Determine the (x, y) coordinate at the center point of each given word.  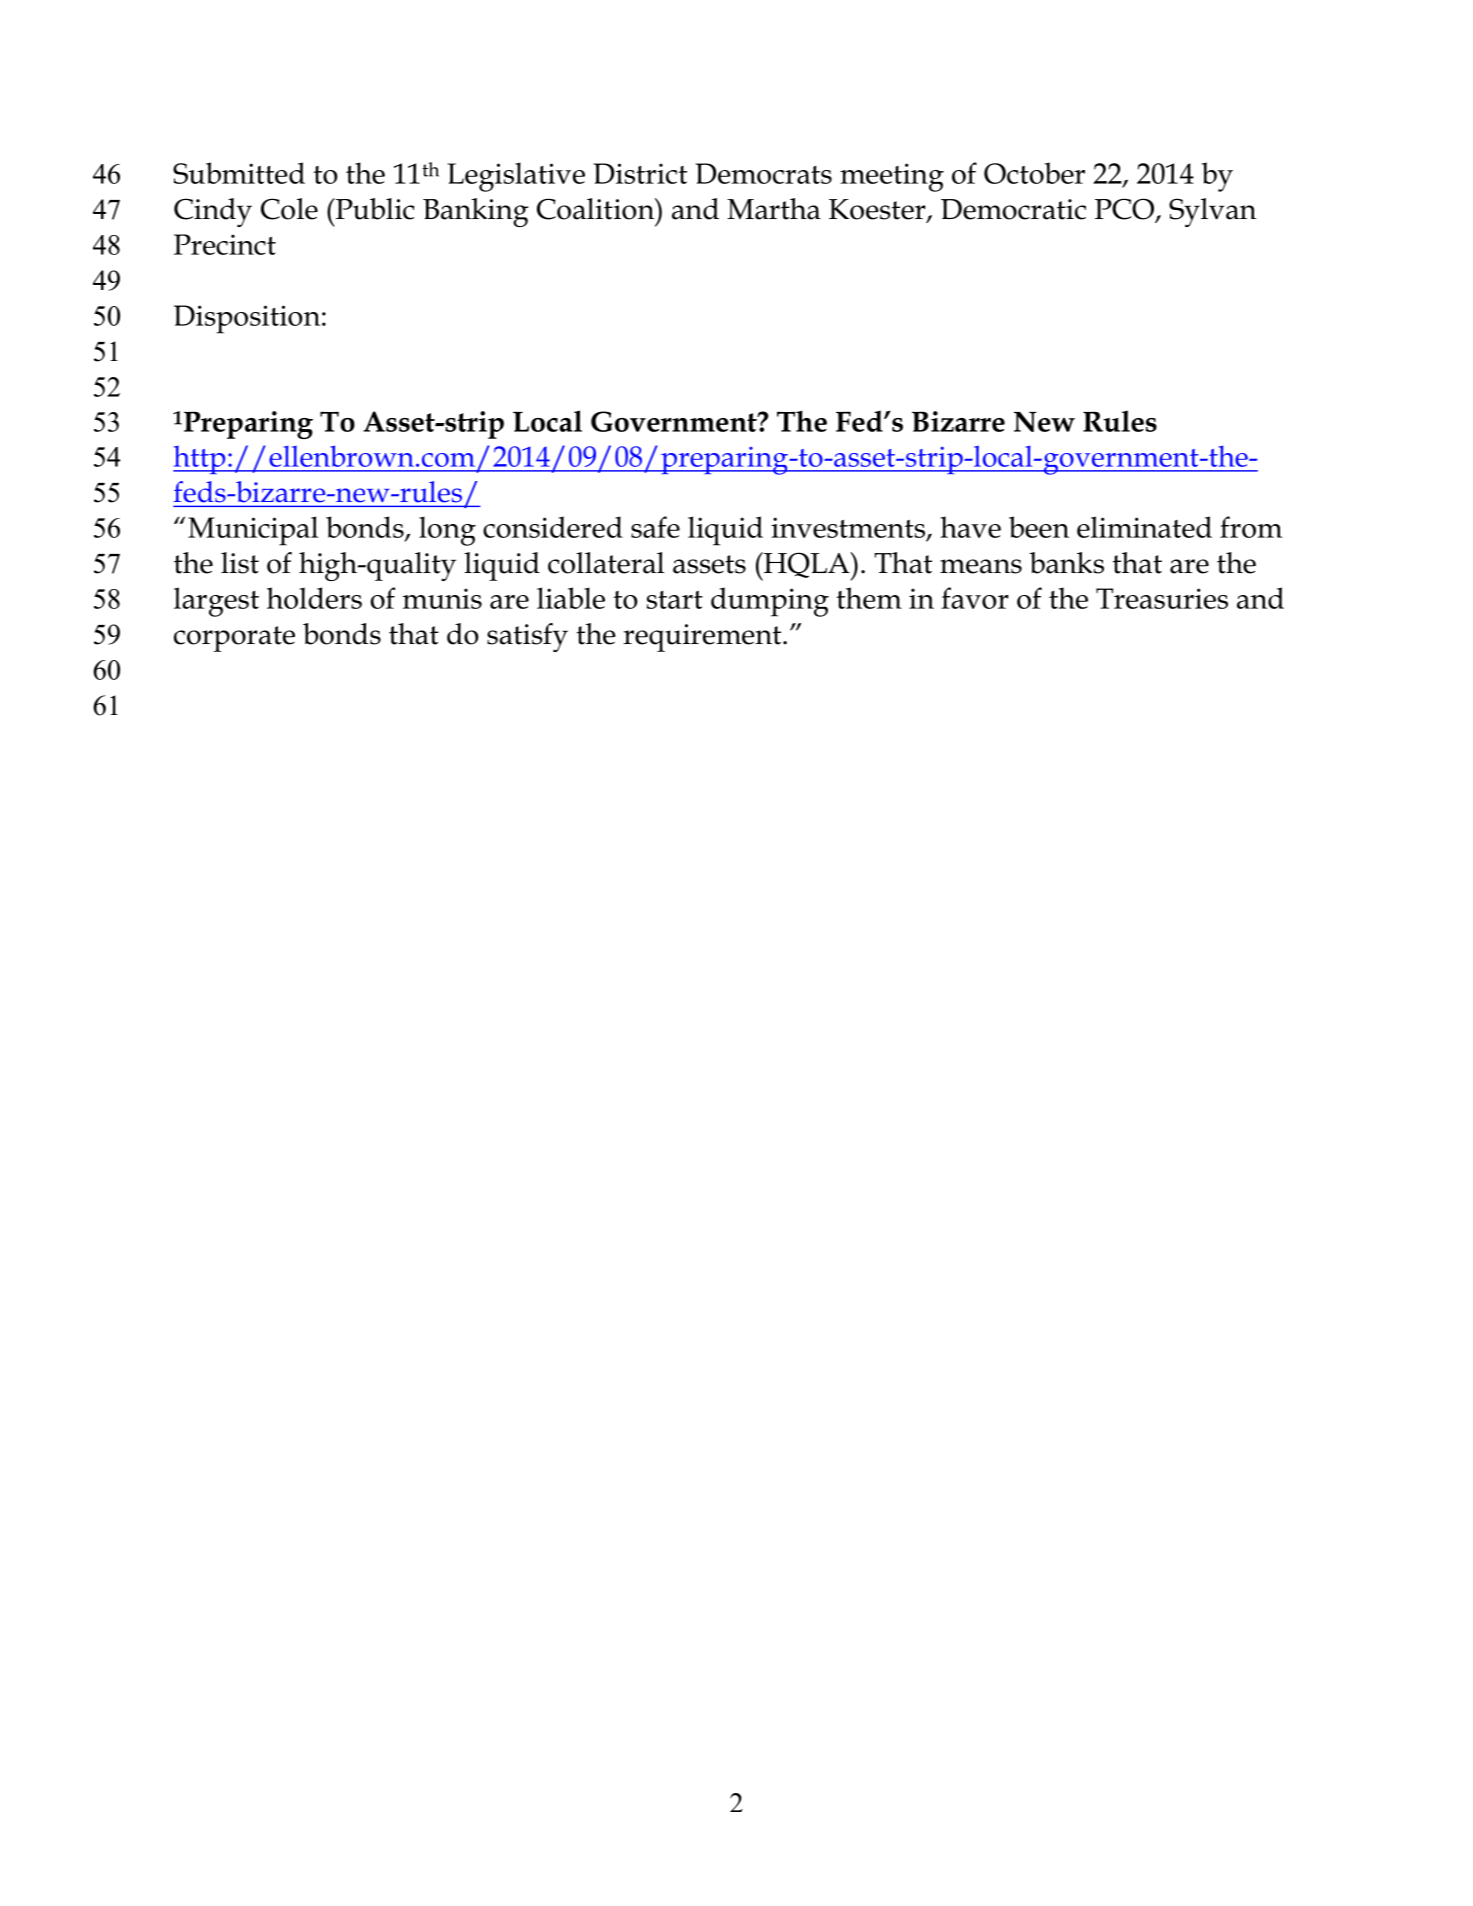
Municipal (253, 531)
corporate (234, 639)
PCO (1125, 210)
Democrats (764, 173)
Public (373, 209)
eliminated (1144, 527)
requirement (703, 638)
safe (655, 527)
